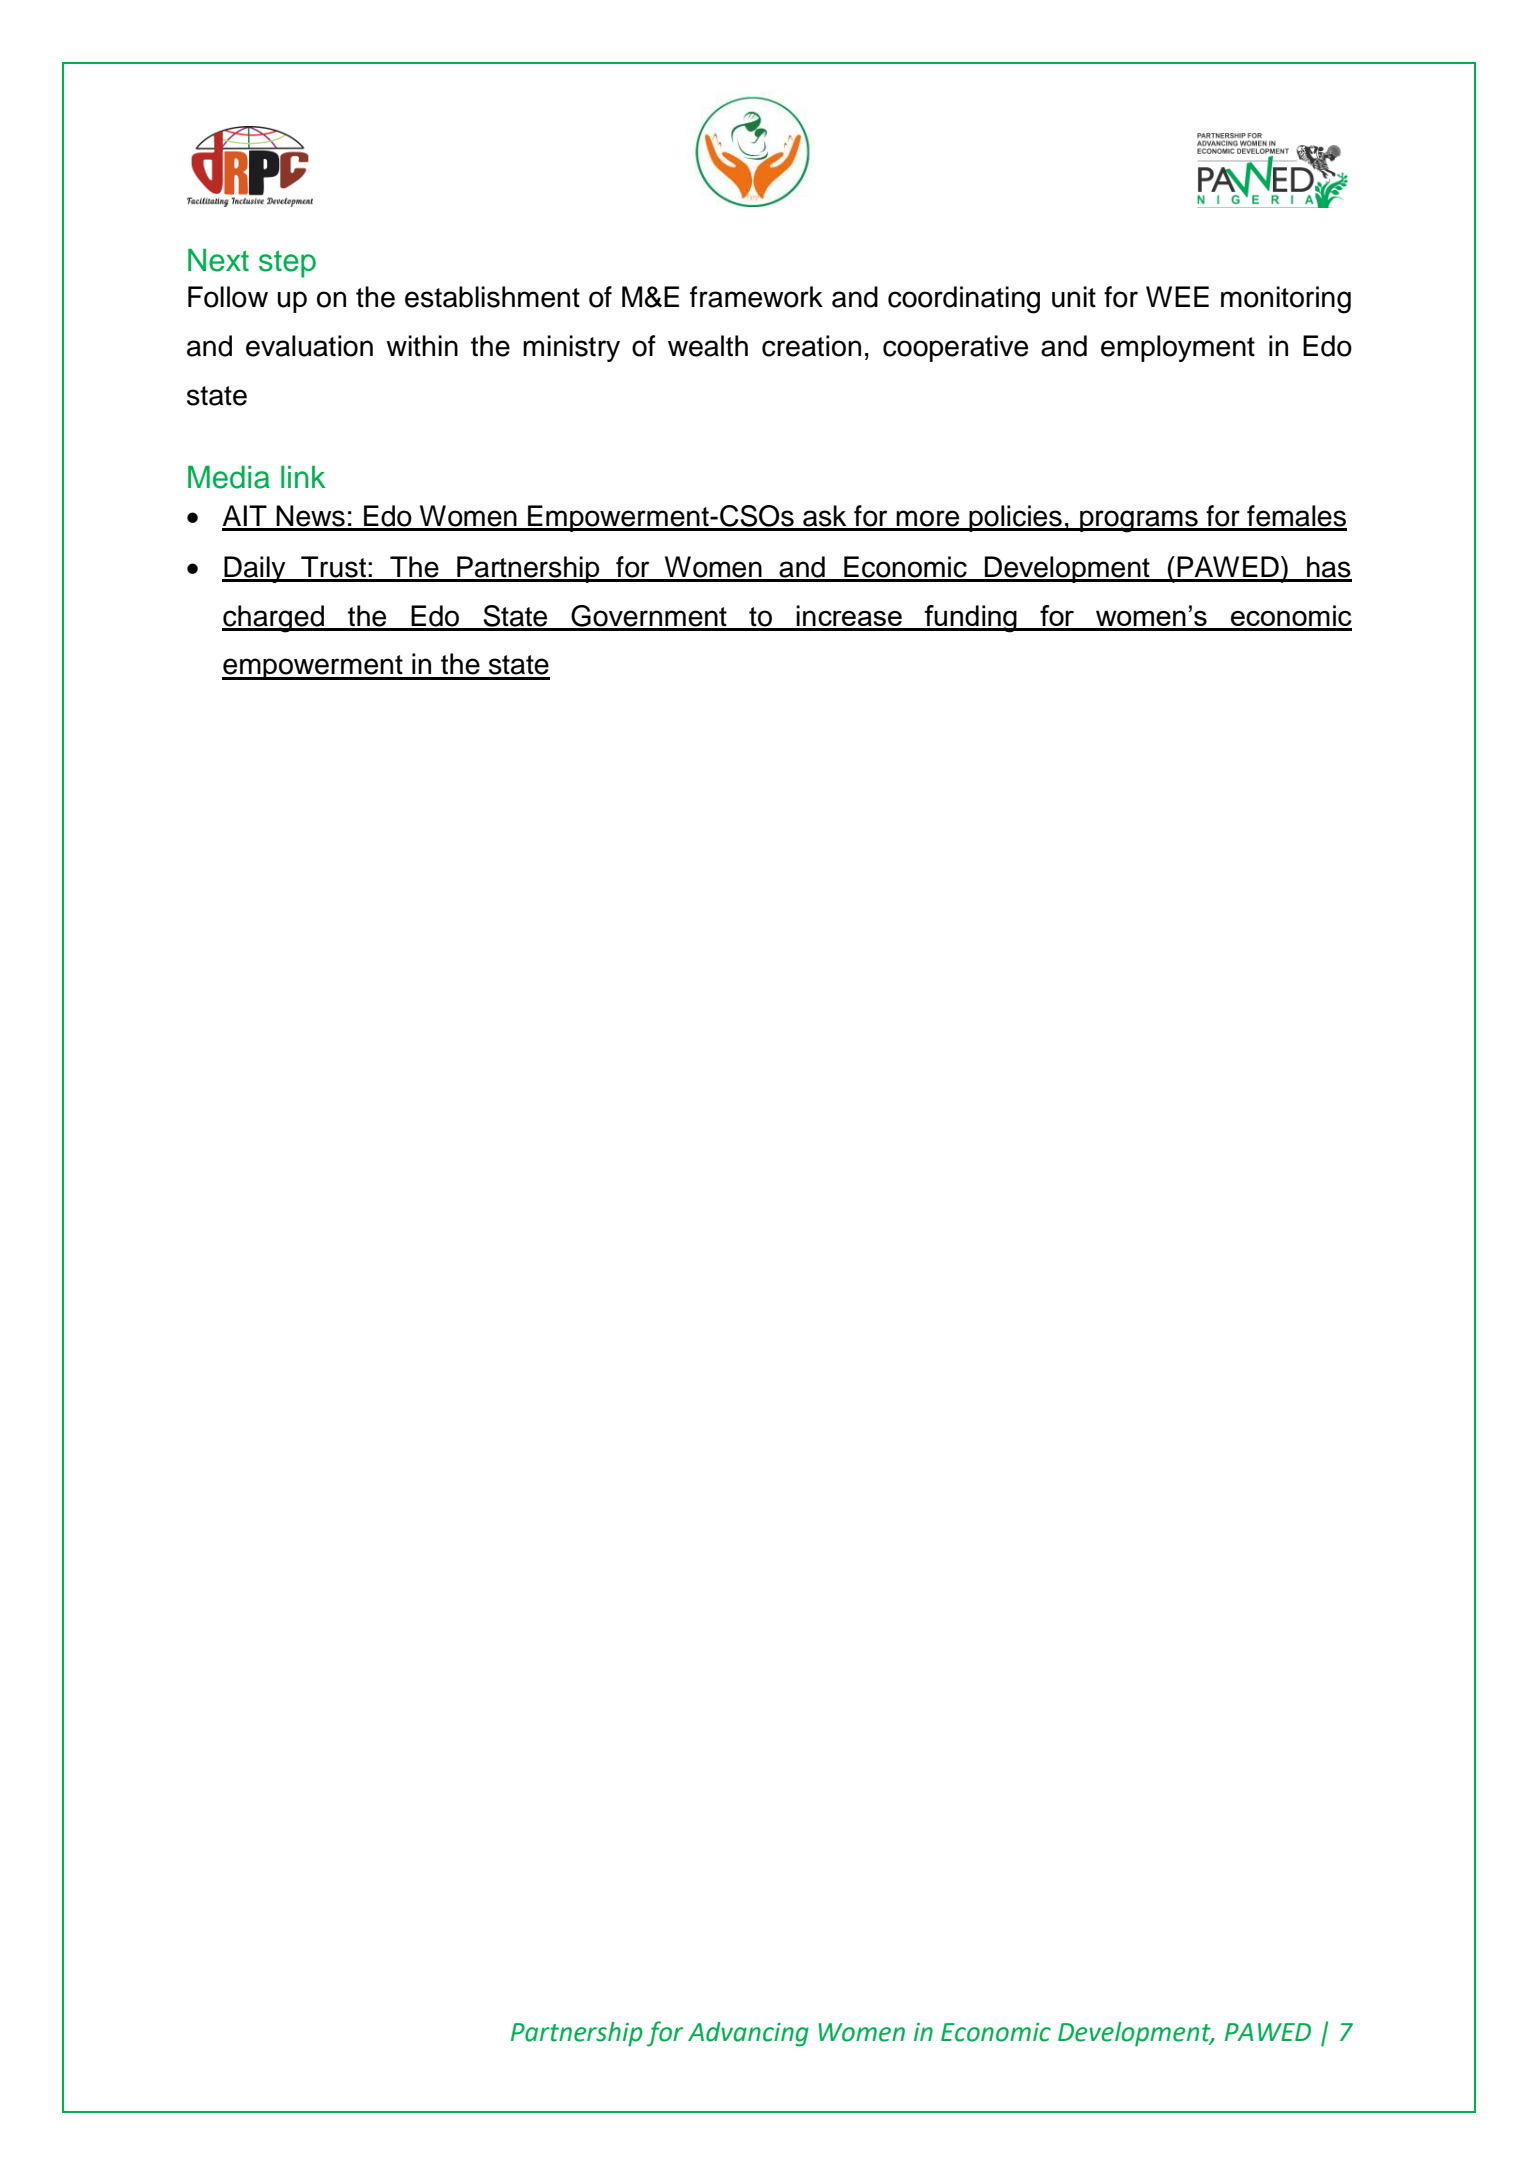 This screenshot has height=2175, width=1538. I want to click on charged, so click(274, 619).
